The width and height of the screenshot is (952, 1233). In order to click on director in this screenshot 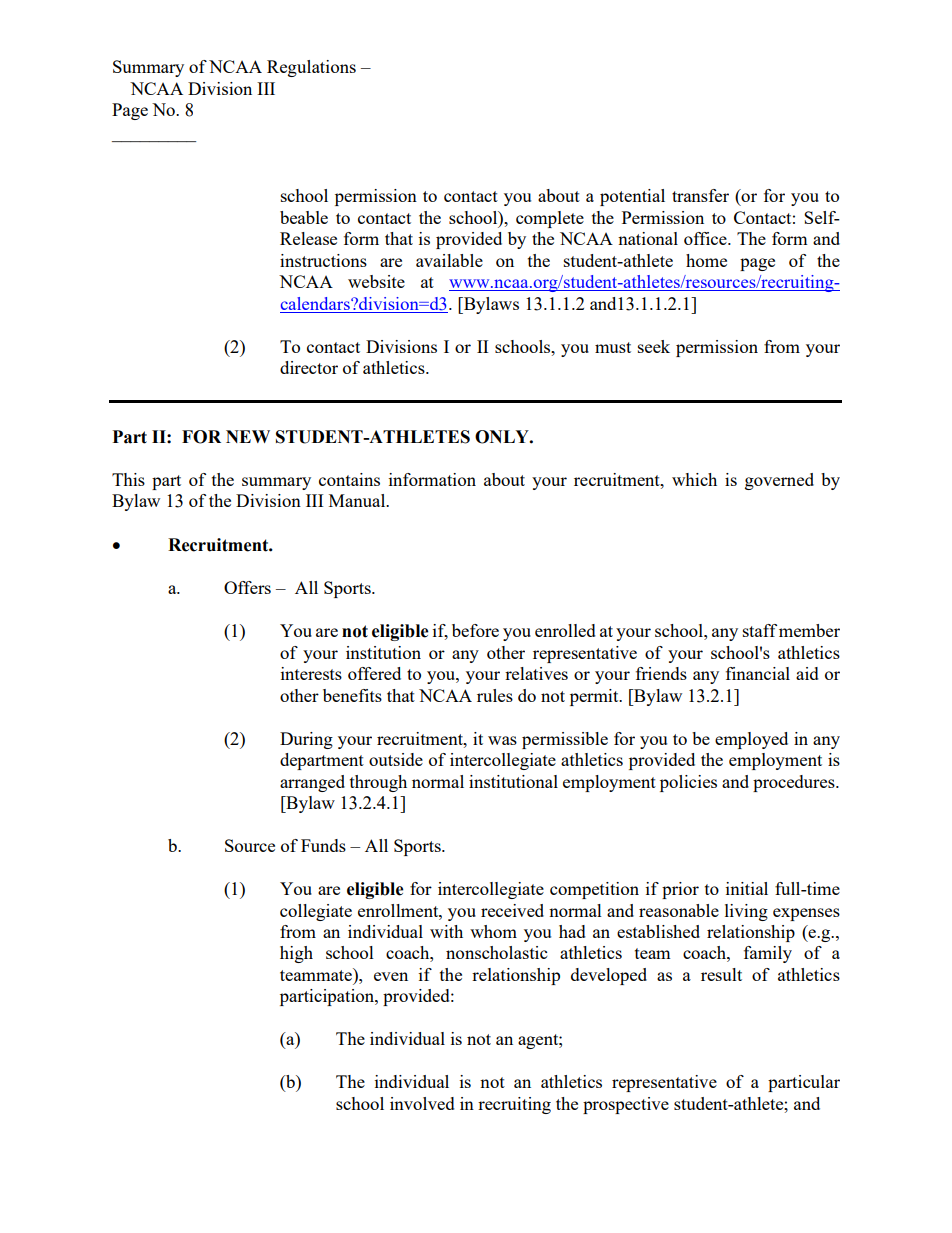, I will do `click(309, 367)`.
